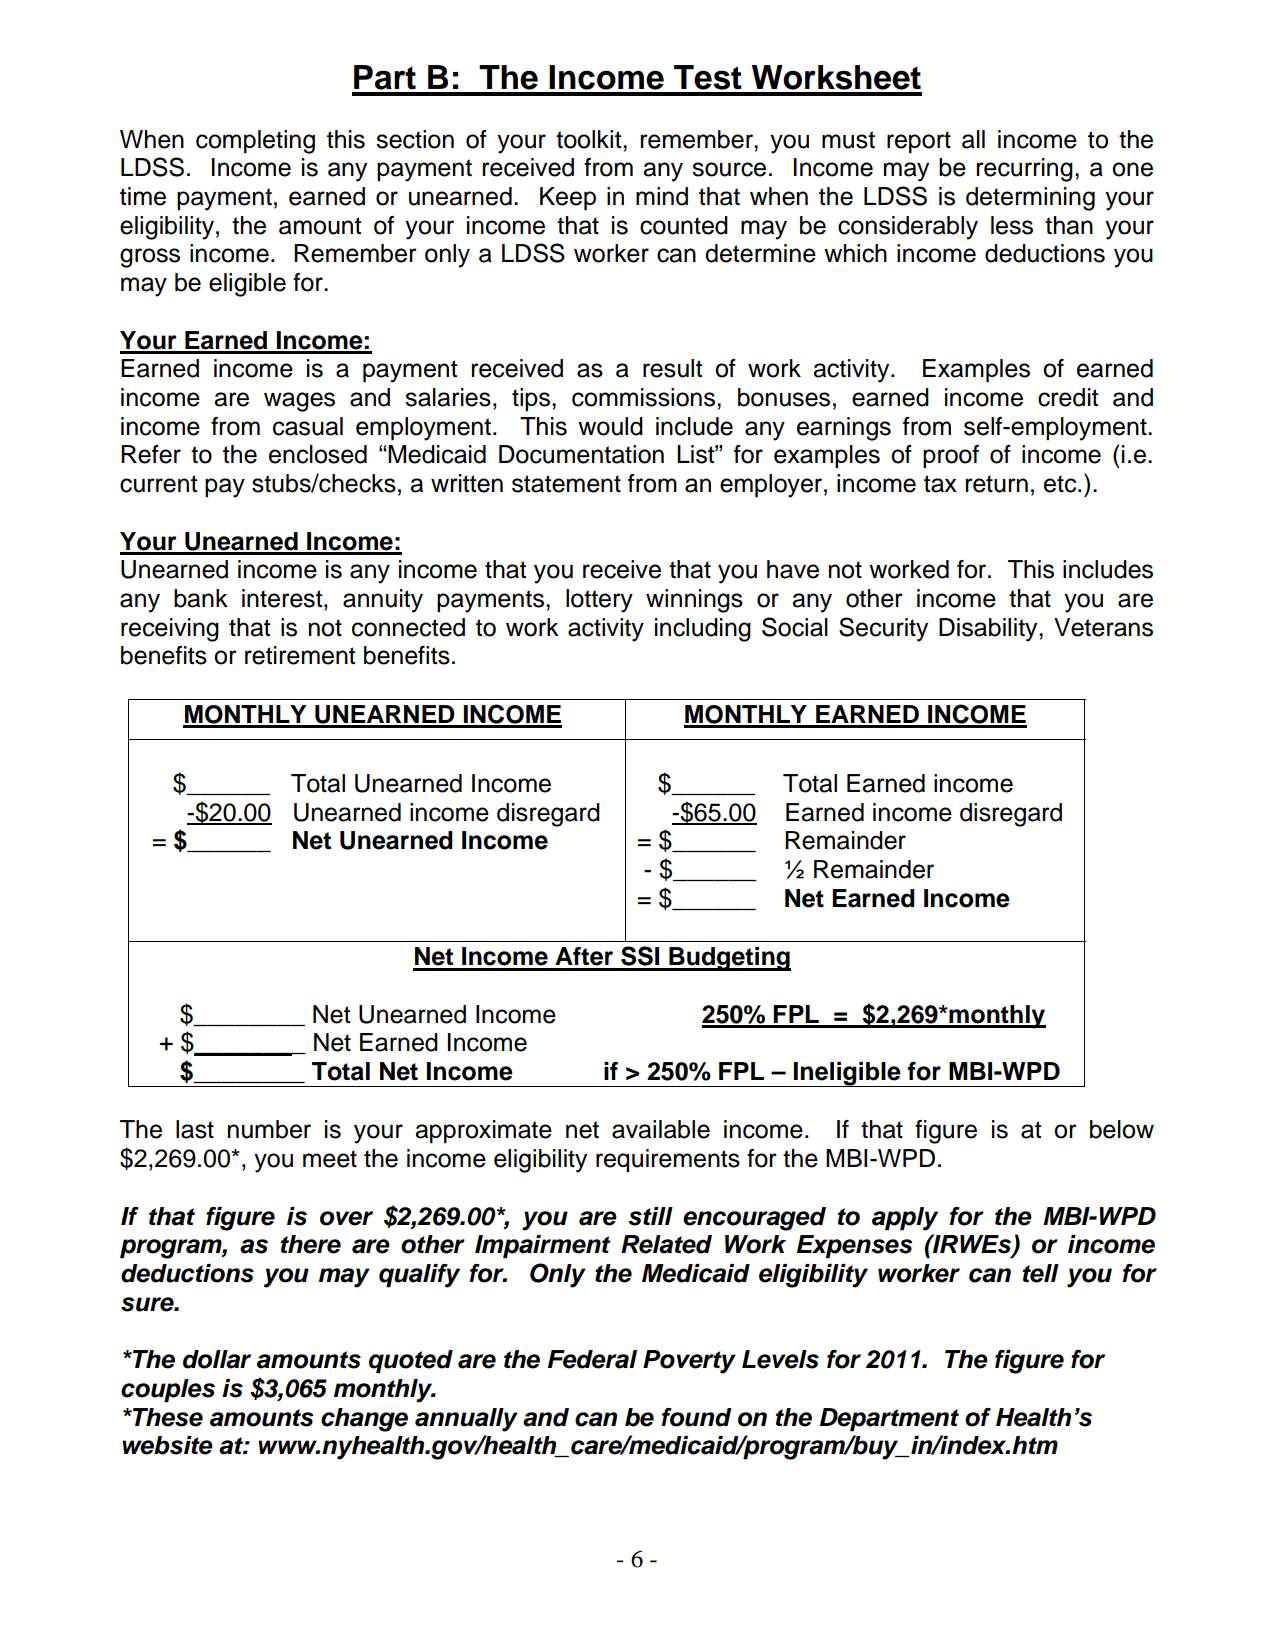 The width and height of the image is (1274, 1648). I want to click on return, so click(996, 484).
